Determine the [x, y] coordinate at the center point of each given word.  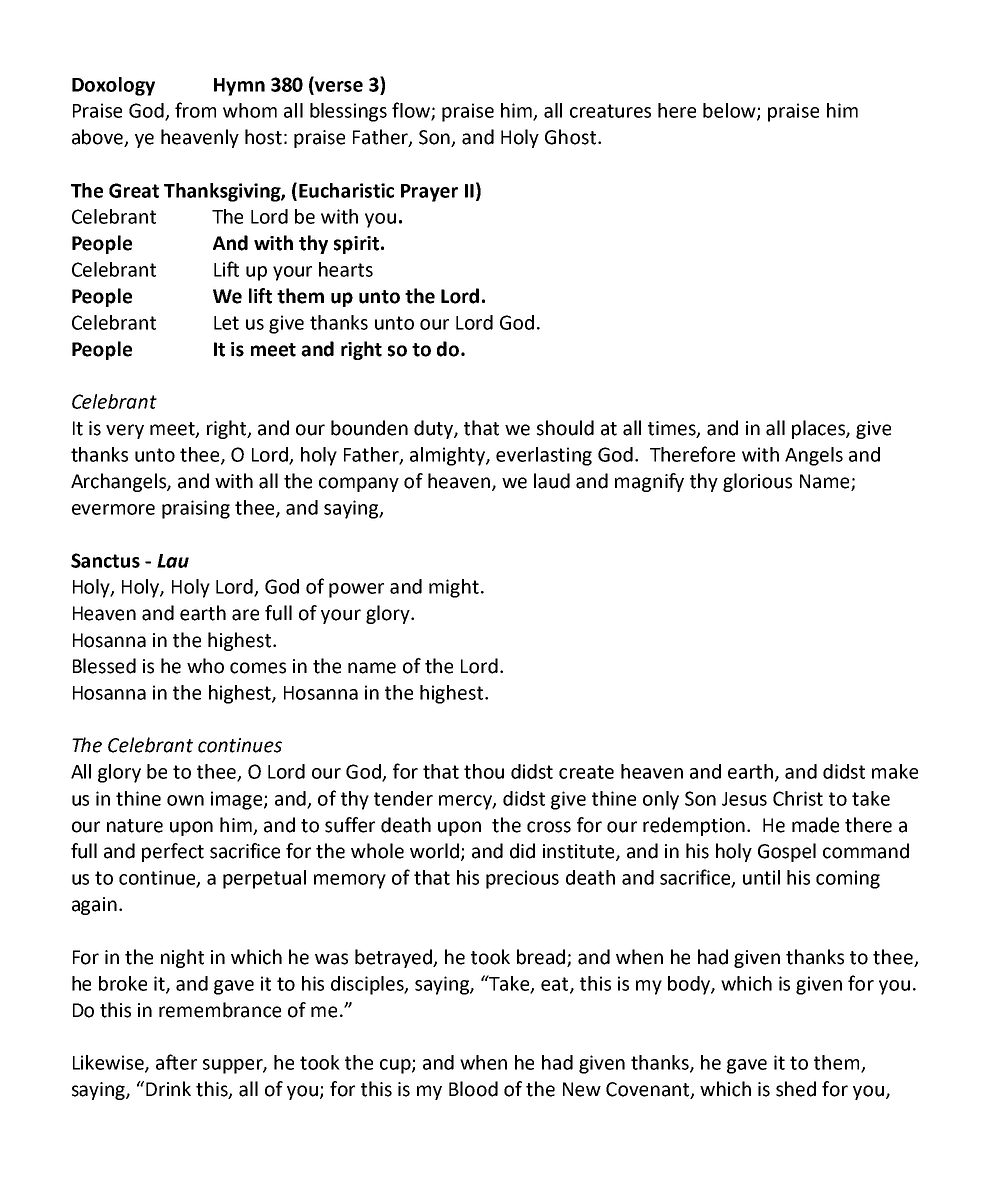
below [730, 111]
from [195, 110]
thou [484, 771]
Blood [473, 1089]
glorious [757, 482]
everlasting [544, 456]
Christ [798, 798]
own [185, 800]
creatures [610, 111]
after [176, 1062]
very [125, 431]
